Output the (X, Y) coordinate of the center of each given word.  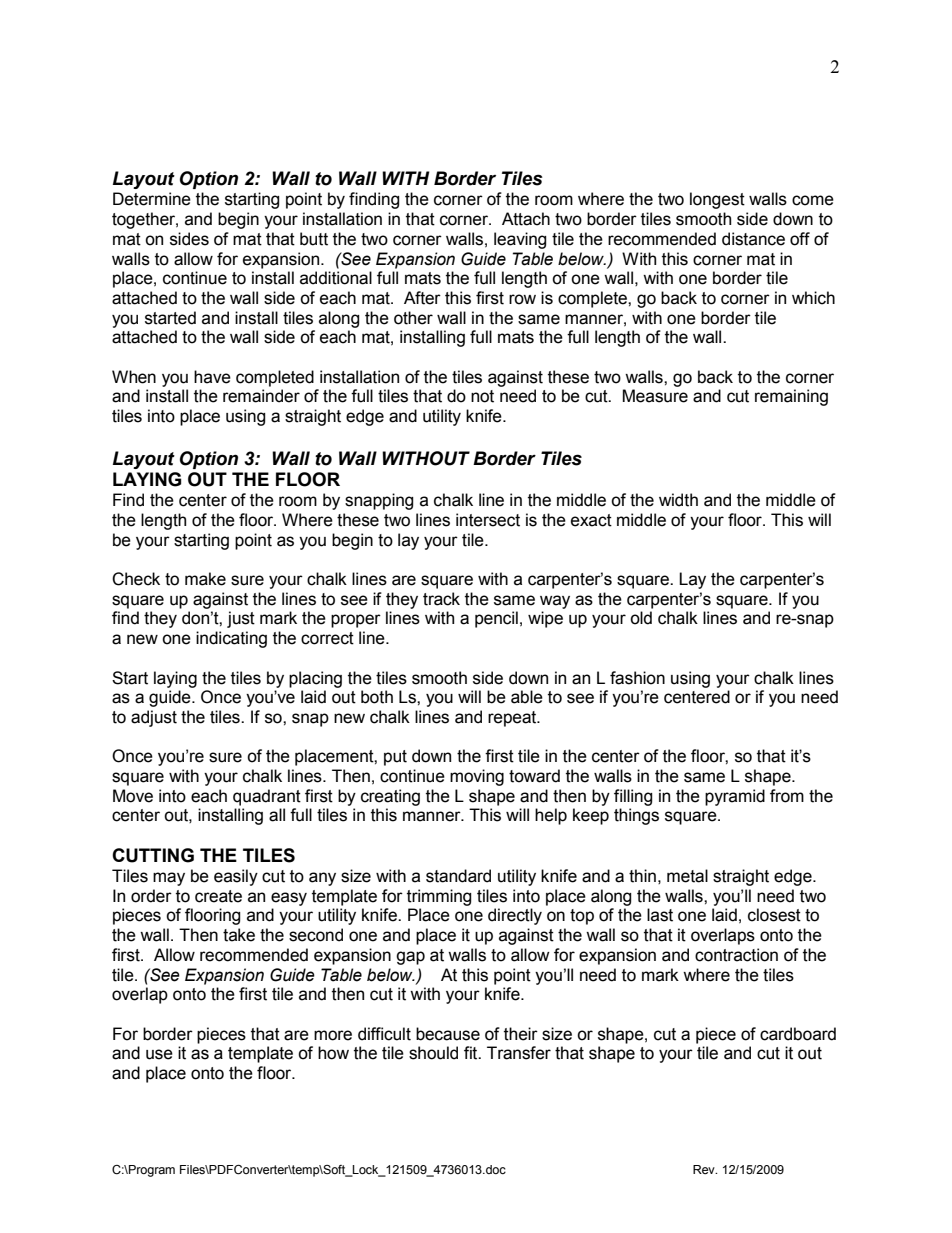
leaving (520, 240)
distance (753, 239)
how (333, 1053)
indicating (231, 639)
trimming (439, 897)
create (218, 896)
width (678, 500)
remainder (261, 396)
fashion (637, 678)
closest (774, 915)
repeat (513, 719)
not (482, 396)
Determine (152, 199)
